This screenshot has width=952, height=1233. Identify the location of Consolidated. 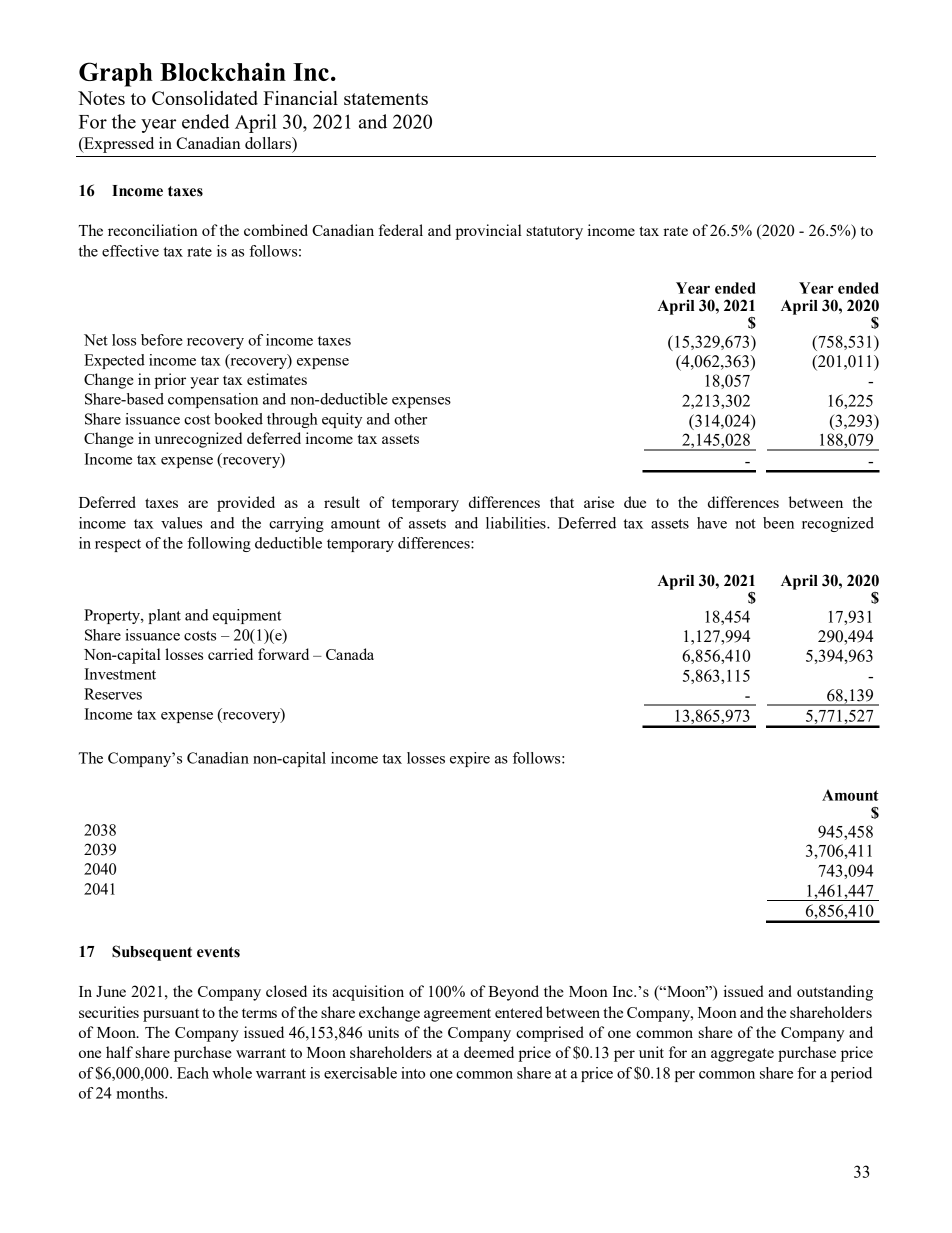
(205, 98).
